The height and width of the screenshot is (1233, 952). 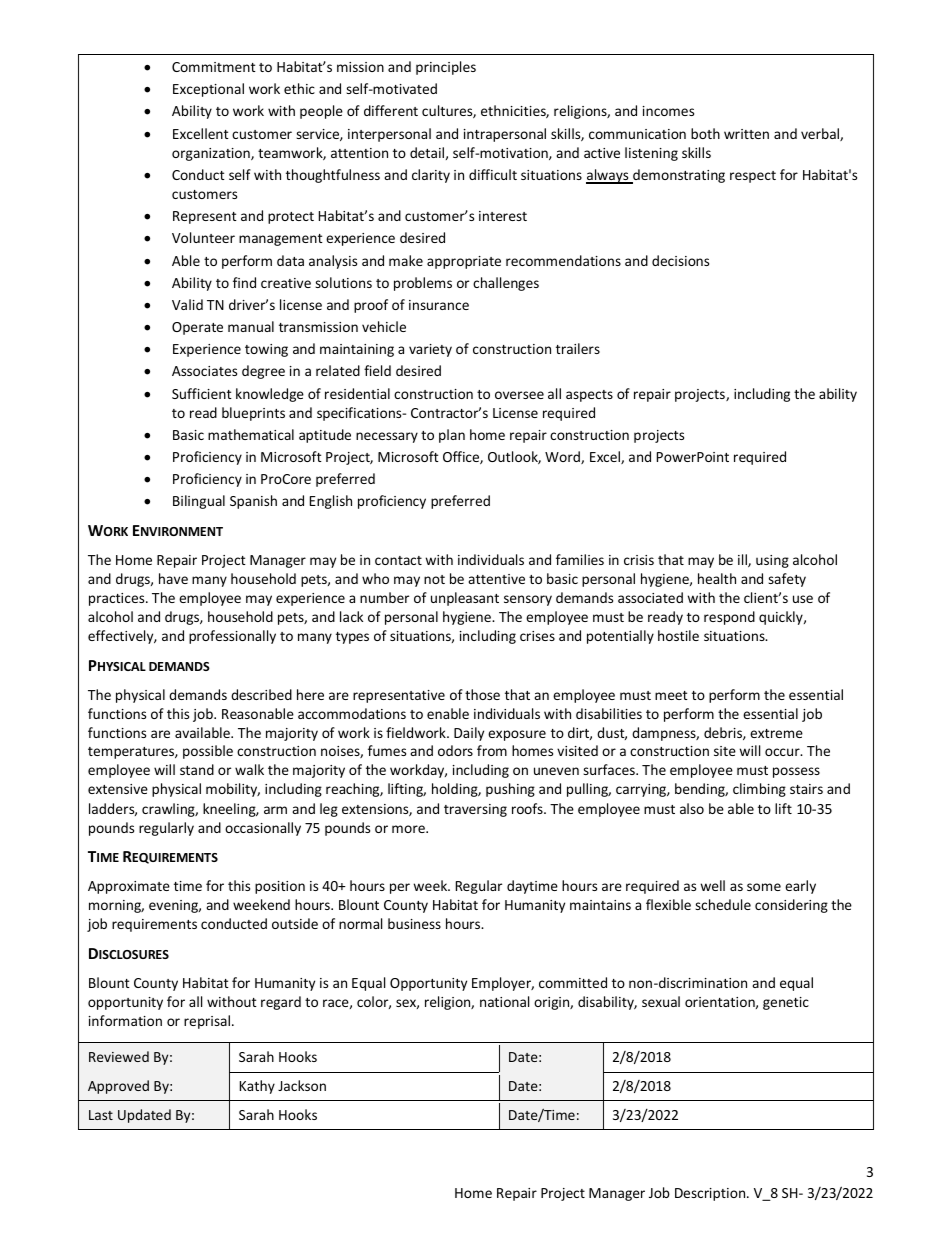 What do you see at coordinates (232, 637) in the screenshot?
I see `professionally` at bounding box center [232, 637].
